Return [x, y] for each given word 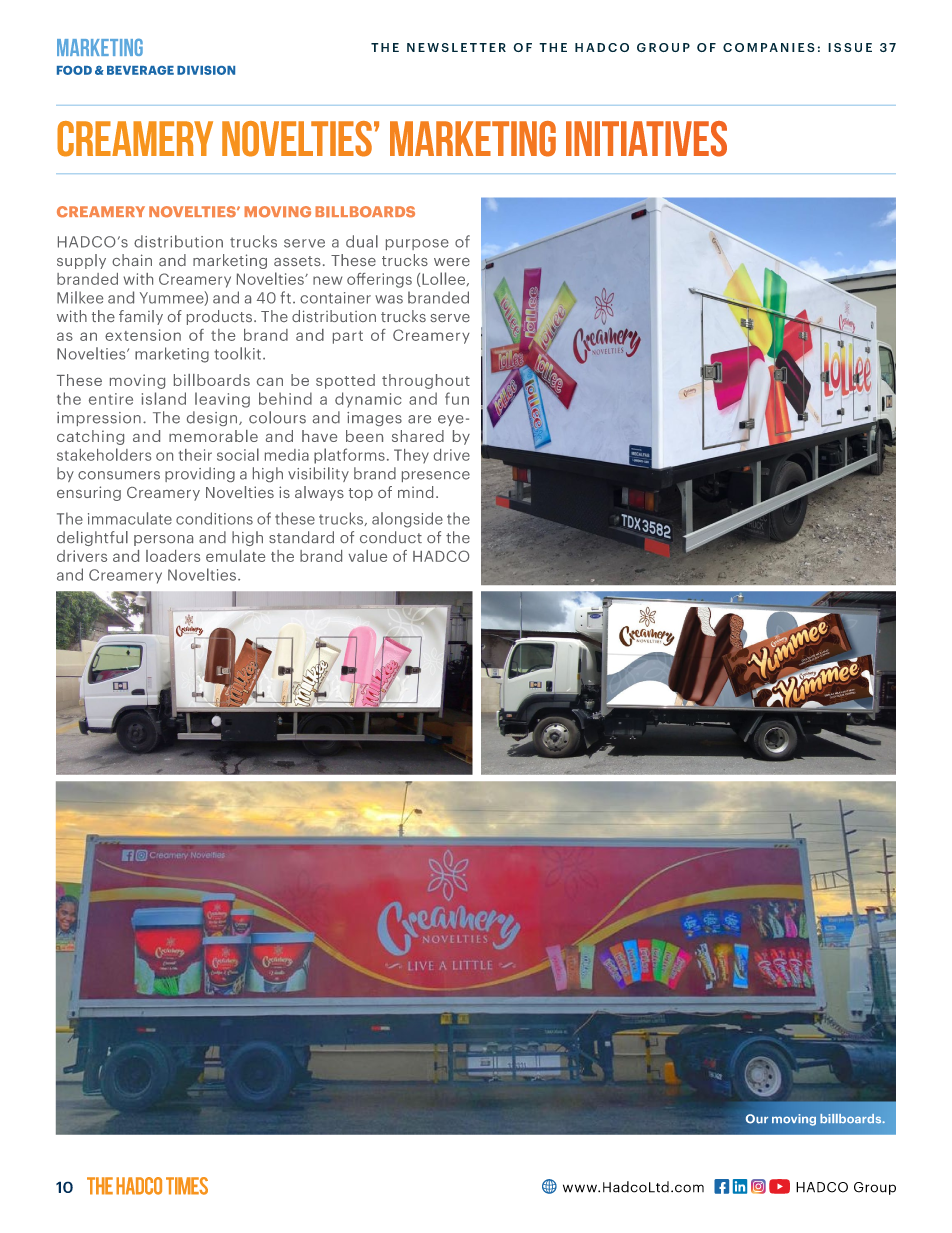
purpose [417, 244]
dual [362, 241]
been [364, 436]
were [452, 262]
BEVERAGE [140, 70]
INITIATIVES [646, 139]
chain [132, 260]
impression [99, 419]
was [389, 299]
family [141, 317]
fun [457, 398]
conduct [391, 537]
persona [163, 540]
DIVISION [206, 70]
